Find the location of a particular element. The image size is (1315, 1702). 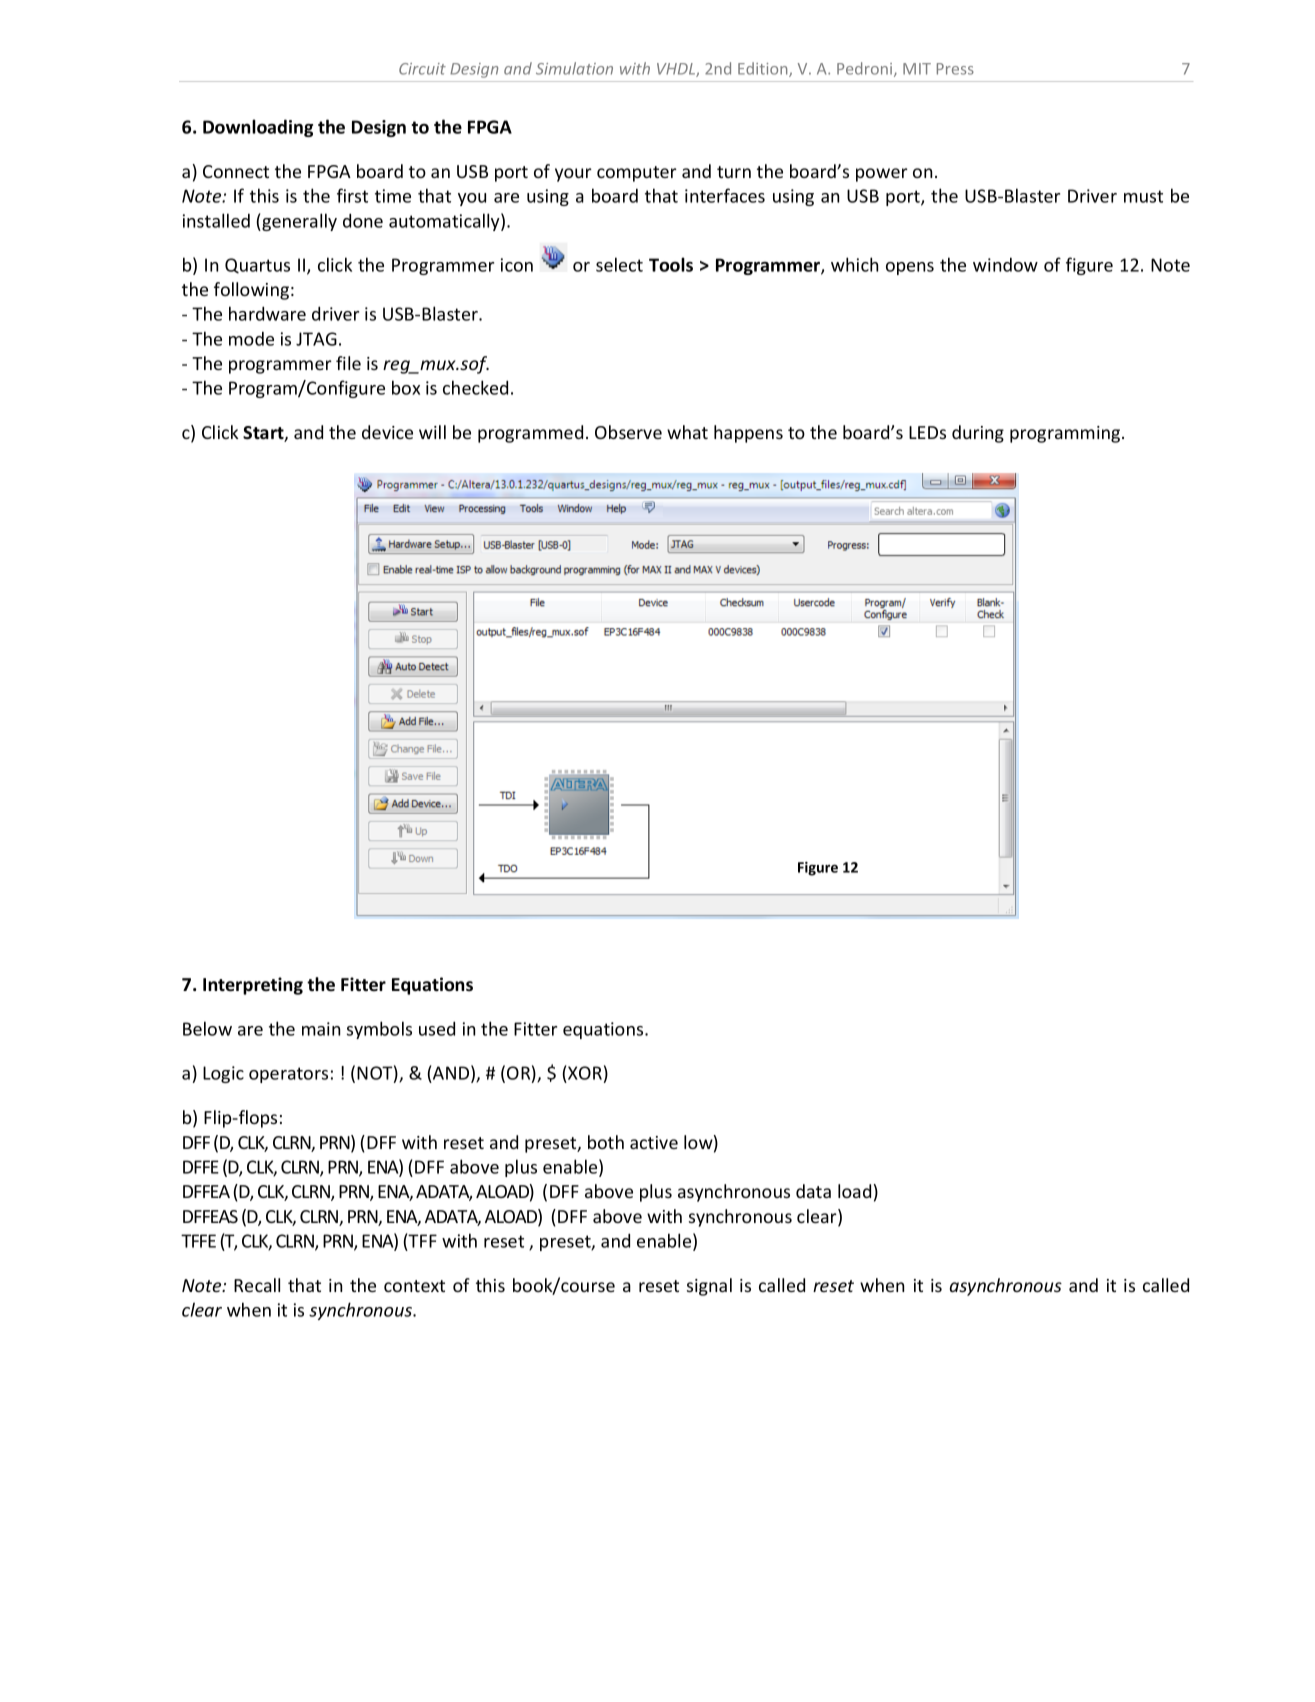

Circuit is located at coordinates (422, 69).
